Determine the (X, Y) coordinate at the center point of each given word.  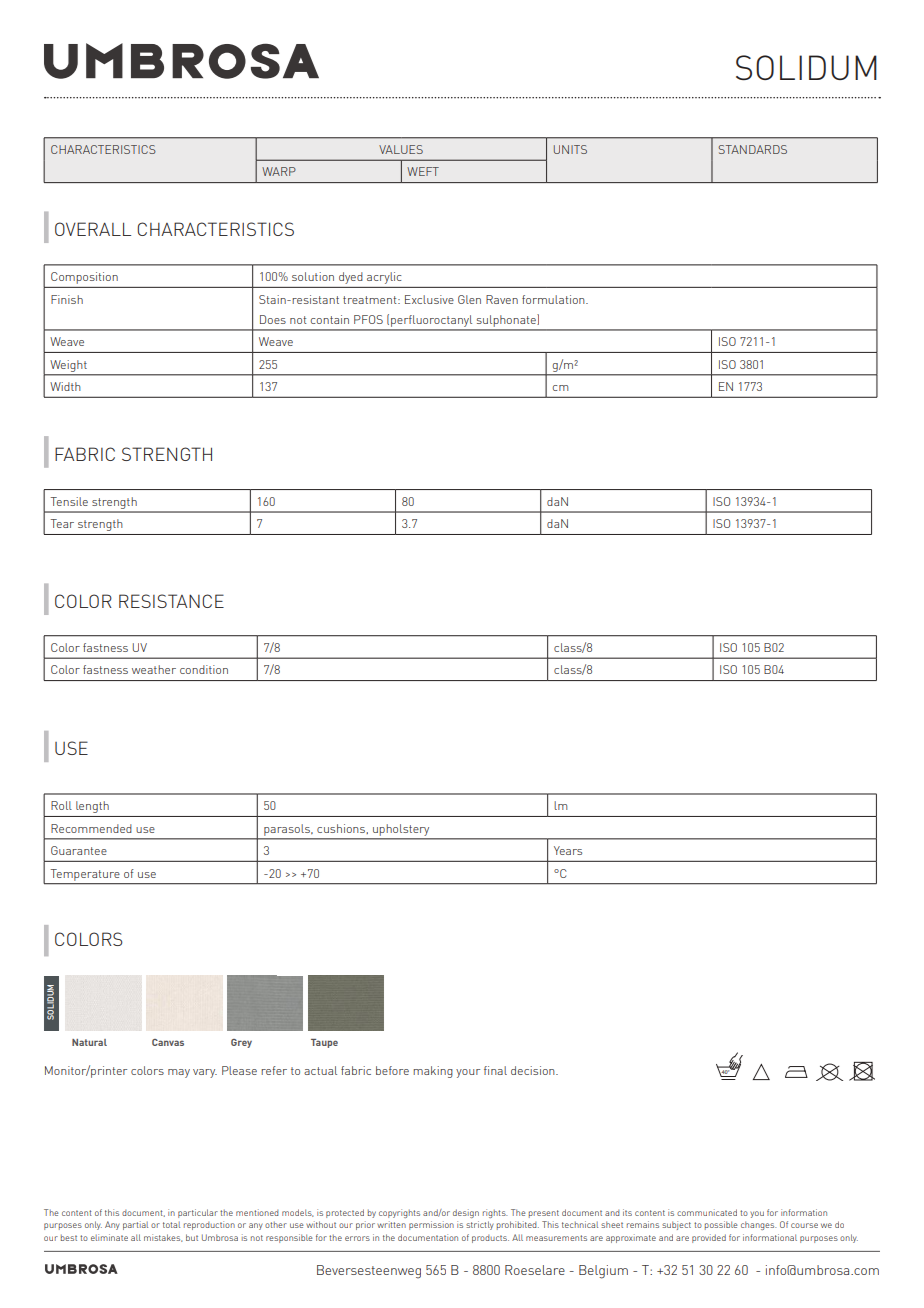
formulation (554, 299)
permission (431, 1225)
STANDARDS (752, 149)
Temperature (85, 875)
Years (568, 850)
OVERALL (93, 229)
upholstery (401, 830)
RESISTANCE (171, 601)
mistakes (163, 1238)
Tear (62, 523)
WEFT (423, 171)
